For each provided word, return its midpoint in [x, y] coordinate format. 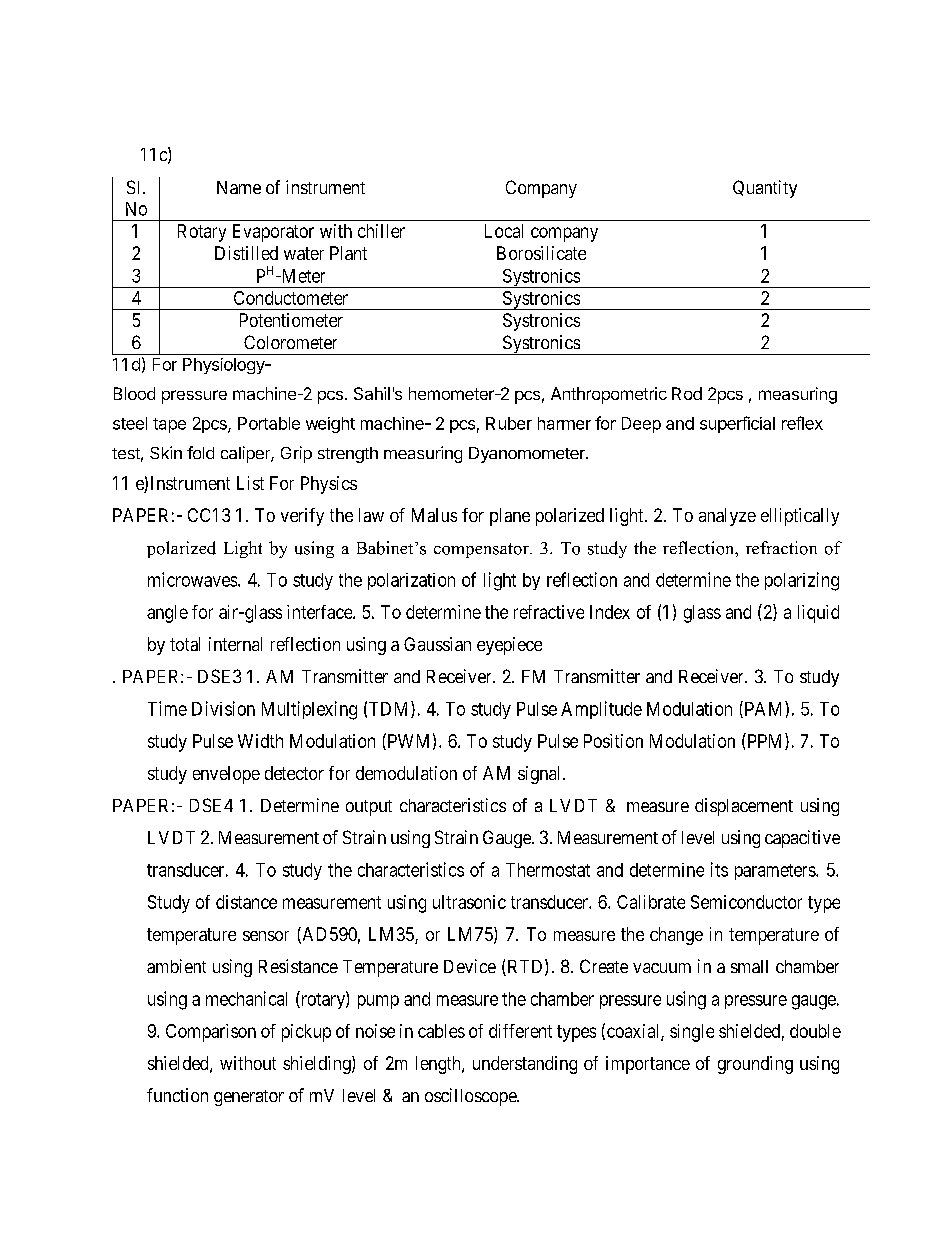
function [177, 1095]
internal [235, 644]
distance [246, 902]
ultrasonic [469, 902]
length [439, 1065]
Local [504, 231]
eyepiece [509, 646]
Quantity [765, 189]
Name [239, 187]
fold [200, 452]
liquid [818, 614]
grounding [755, 1065]
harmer [564, 423]
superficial [737, 424]
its [719, 869]
